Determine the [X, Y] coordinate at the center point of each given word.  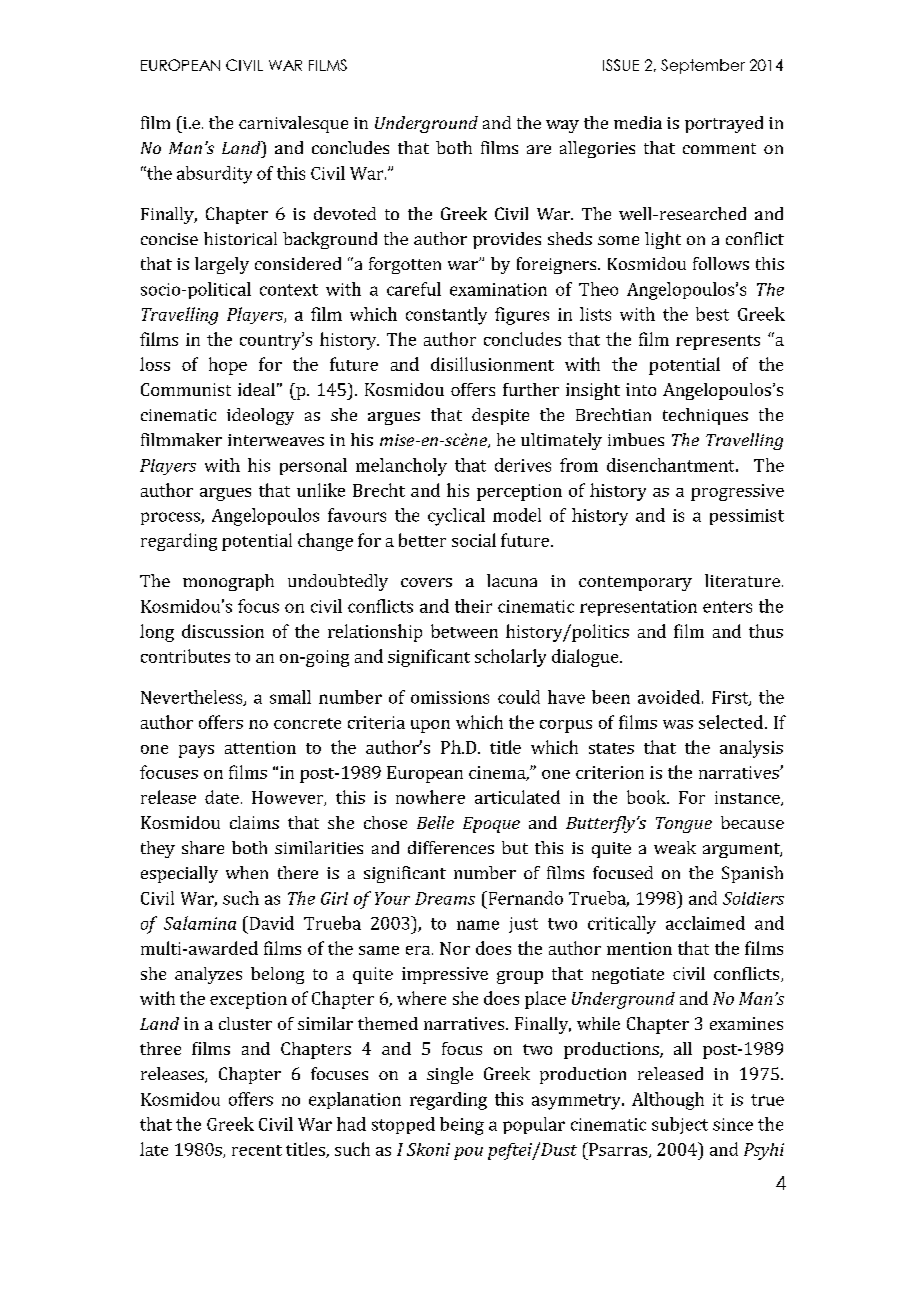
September [703, 66]
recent [257, 1150]
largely [222, 265]
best [712, 314]
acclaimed [705, 923]
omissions [450, 697]
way [562, 126]
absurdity [214, 175]
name [478, 925]
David [270, 923]
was [678, 724]
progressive [737, 492]
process [171, 518]
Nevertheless [193, 698]
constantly [446, 316]
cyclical [456, 517]
